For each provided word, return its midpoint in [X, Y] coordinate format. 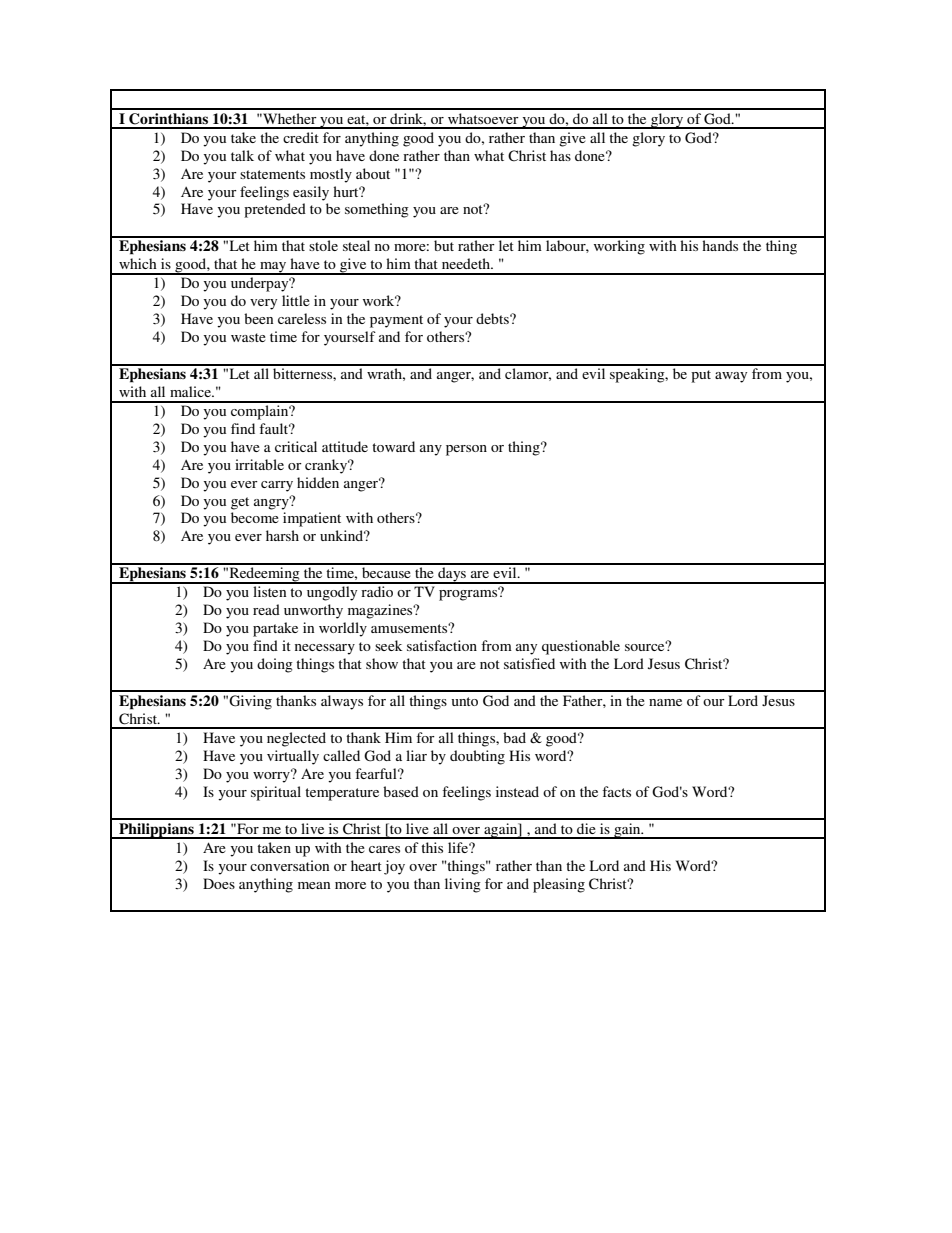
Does [219, 883]
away [731, 377]
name [665, 702]
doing [275, 665]
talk [242, 155]
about [373, 173]
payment [396, 321]
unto [465, 701]
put [701, 376]
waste [248, 337]
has [560, 155]
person [466, 450]
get [240, 503]
